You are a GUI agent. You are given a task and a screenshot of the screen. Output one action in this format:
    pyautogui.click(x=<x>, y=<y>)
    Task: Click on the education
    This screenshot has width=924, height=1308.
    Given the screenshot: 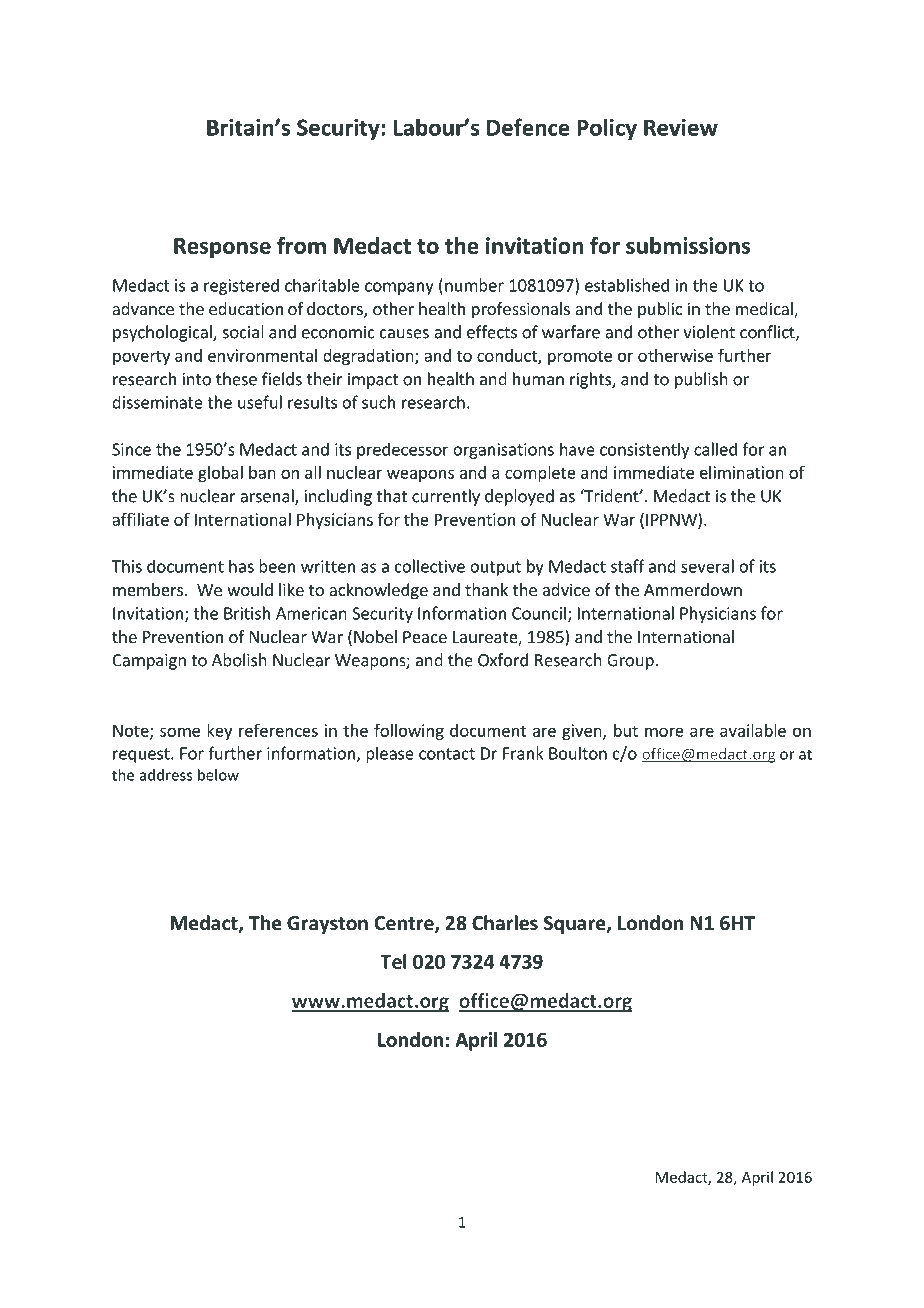 What is the action you would take?
    pyautogui.click(x=246, y=308)
